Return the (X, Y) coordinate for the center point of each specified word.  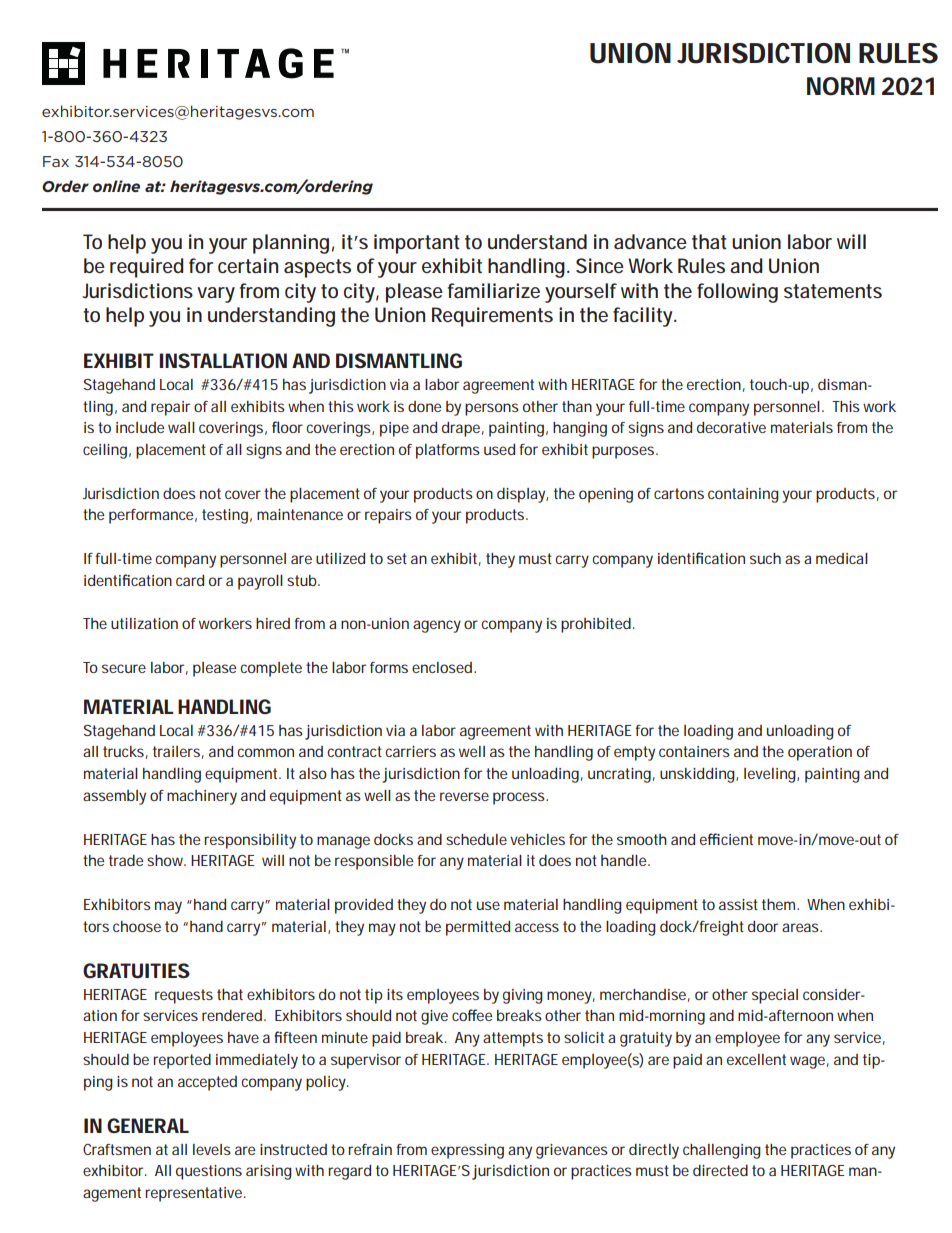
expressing (467, 1151)
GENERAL (148, 1125)
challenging (722, 1151)
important (417, 244)
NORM (841, 86)
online (116, 186)
